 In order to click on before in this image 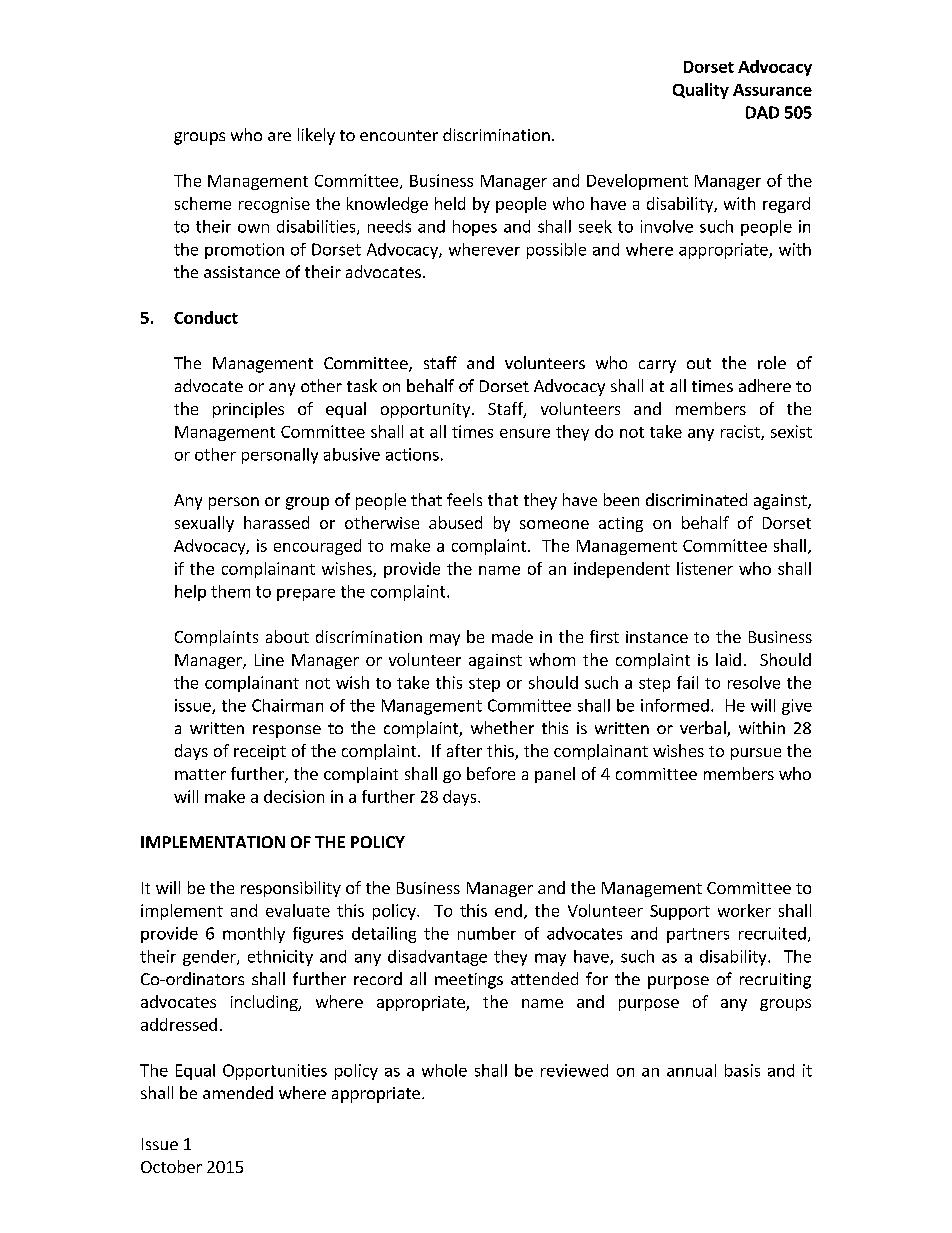, I will do `click(491, 773)`.
